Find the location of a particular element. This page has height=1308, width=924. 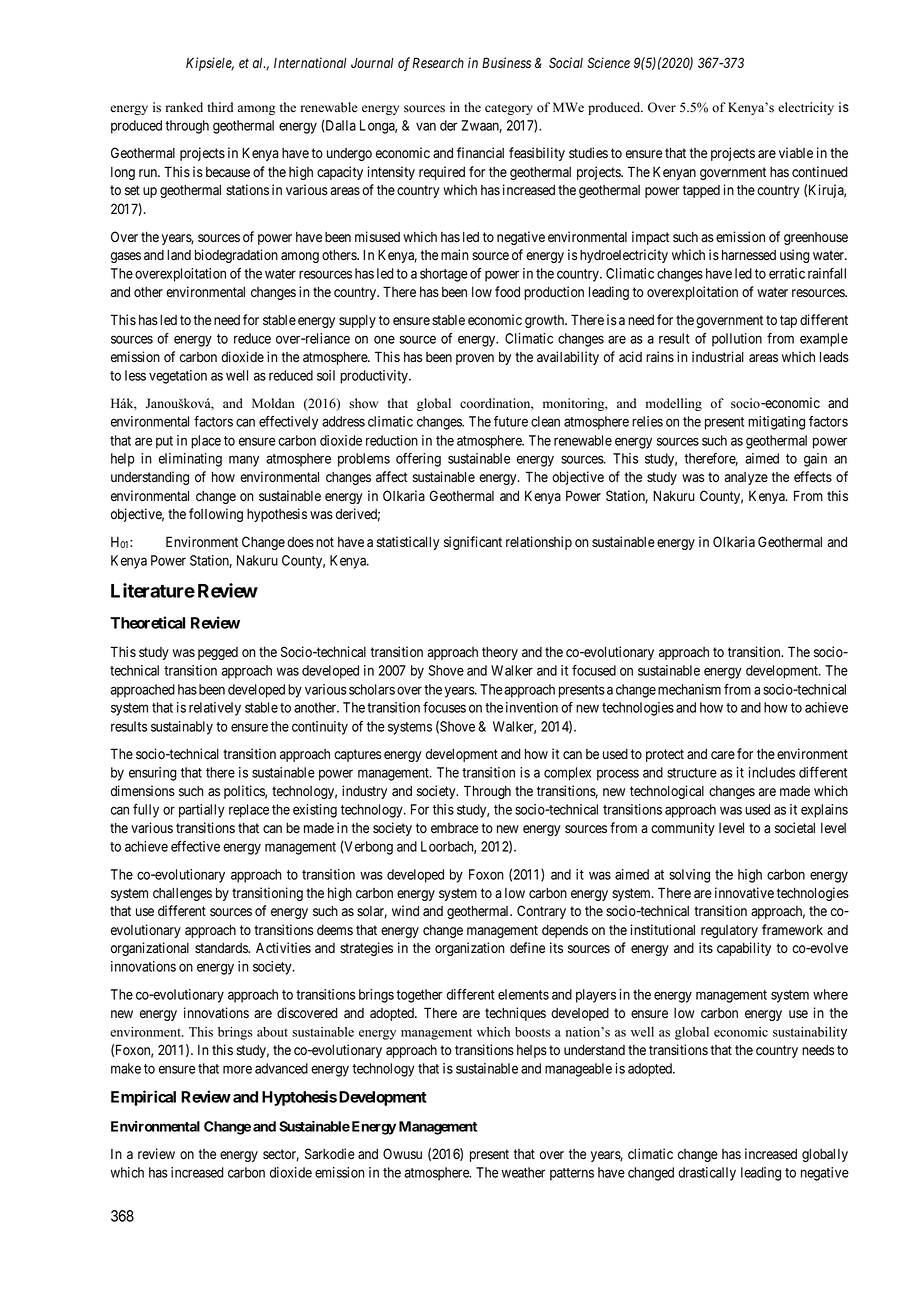

category is located at coordinates (509, 109).
